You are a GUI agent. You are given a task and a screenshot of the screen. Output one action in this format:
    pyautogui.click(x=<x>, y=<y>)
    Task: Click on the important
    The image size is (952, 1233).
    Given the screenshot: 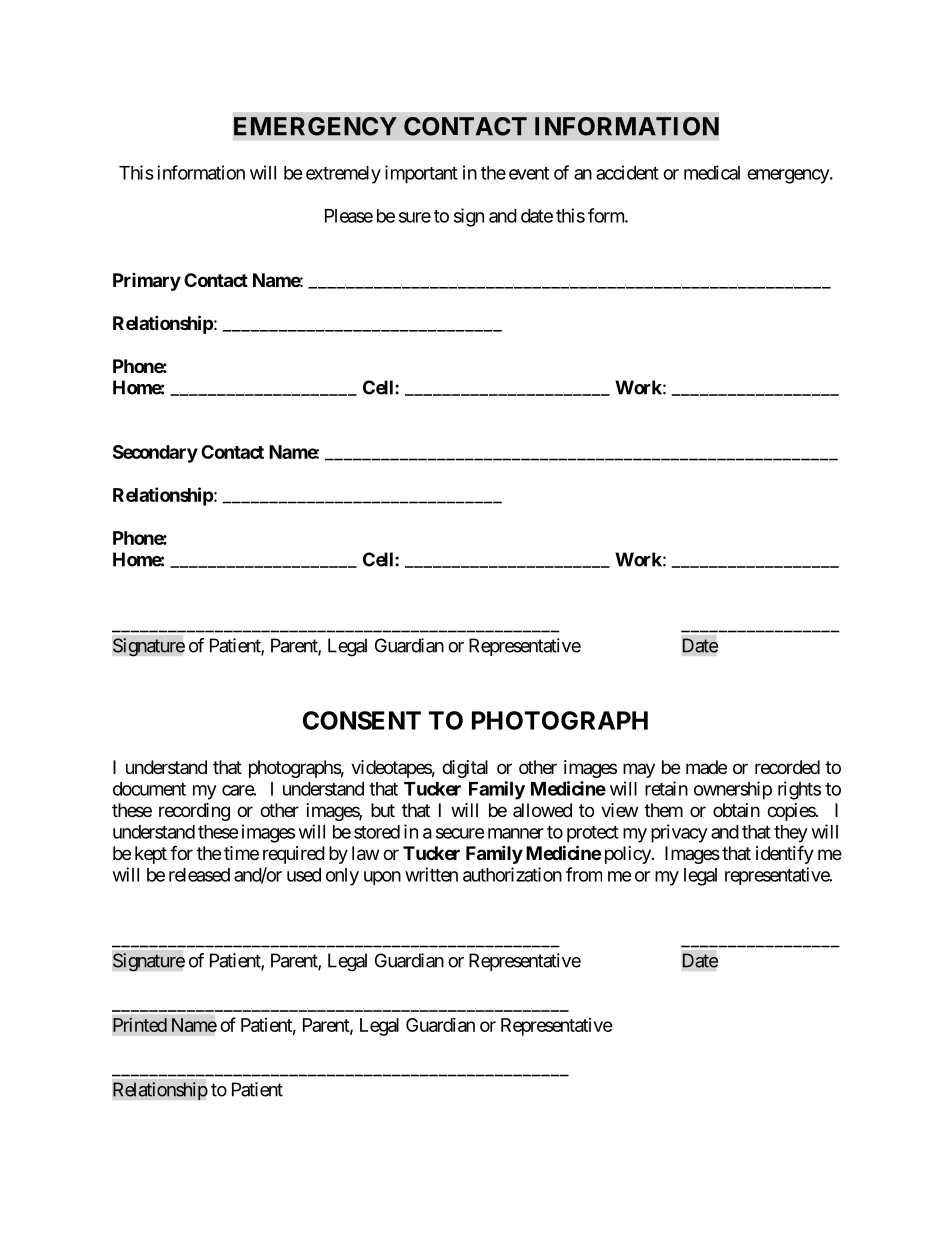 What is the action you would take?
    pyautogui.click(x=421, y=174)
